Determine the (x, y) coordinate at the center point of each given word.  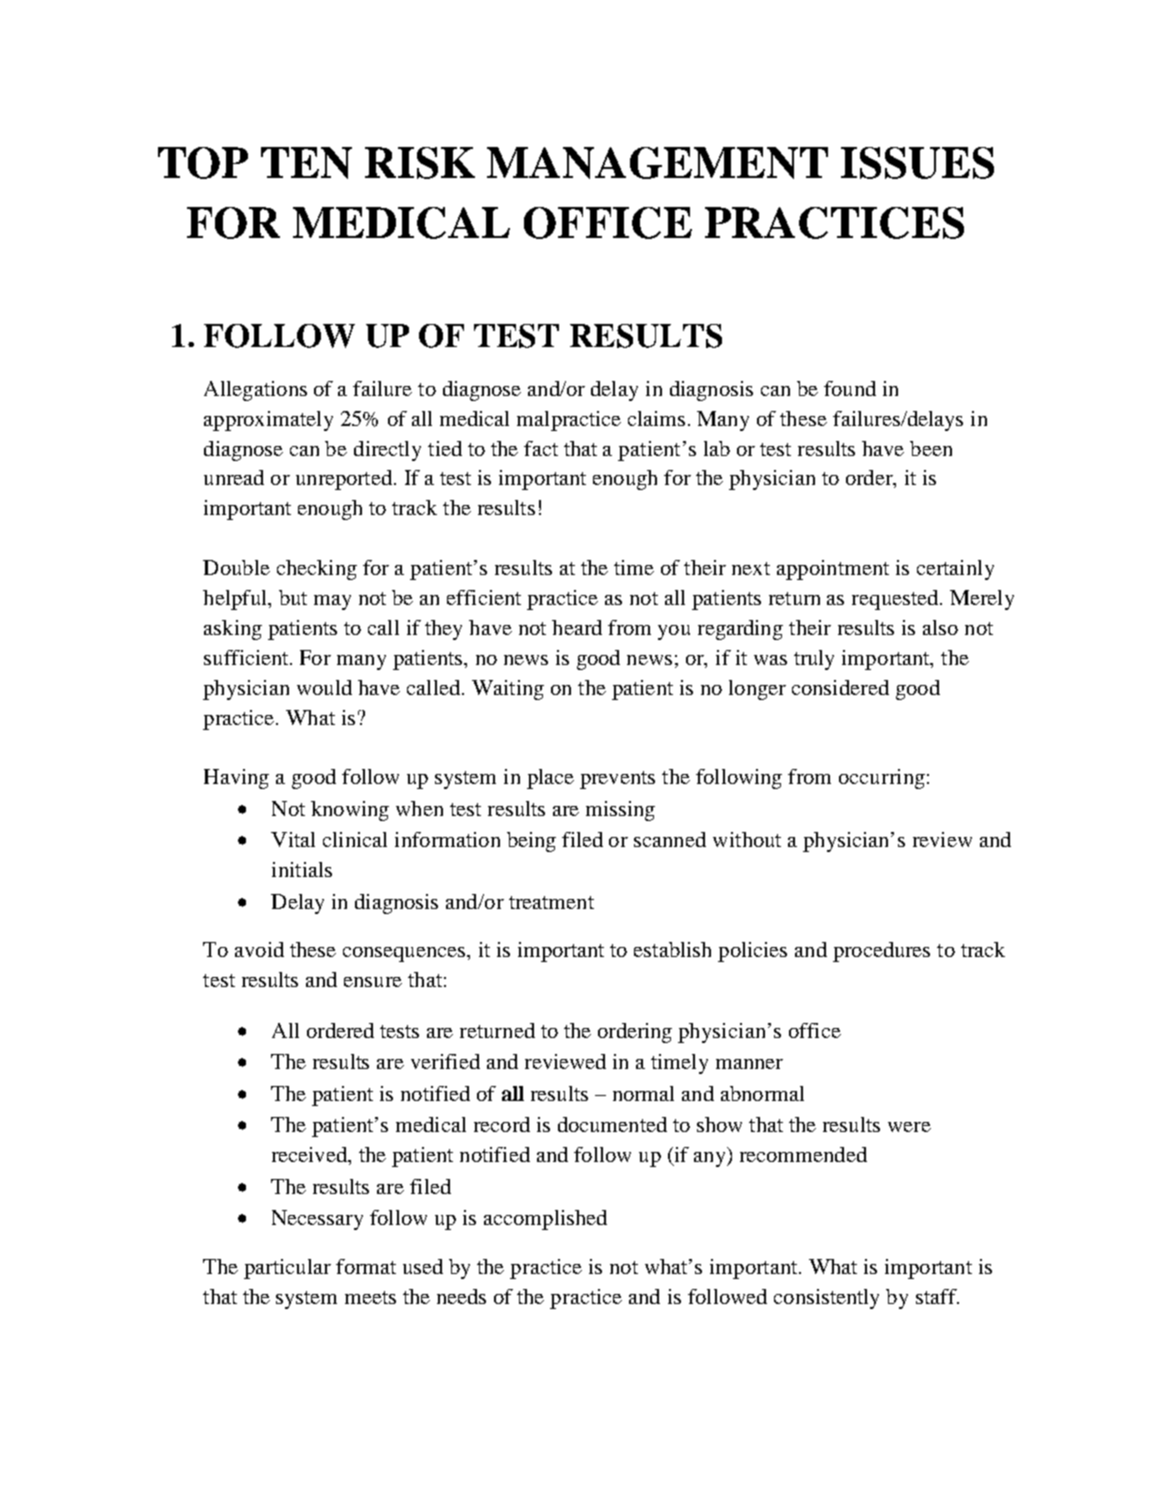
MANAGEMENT (657, 163)
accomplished (545, 1220)
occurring (882, 779)
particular (287, 1269)
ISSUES (917, 163)
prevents (617, 780)
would (324, 687)
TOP (203, 163)
